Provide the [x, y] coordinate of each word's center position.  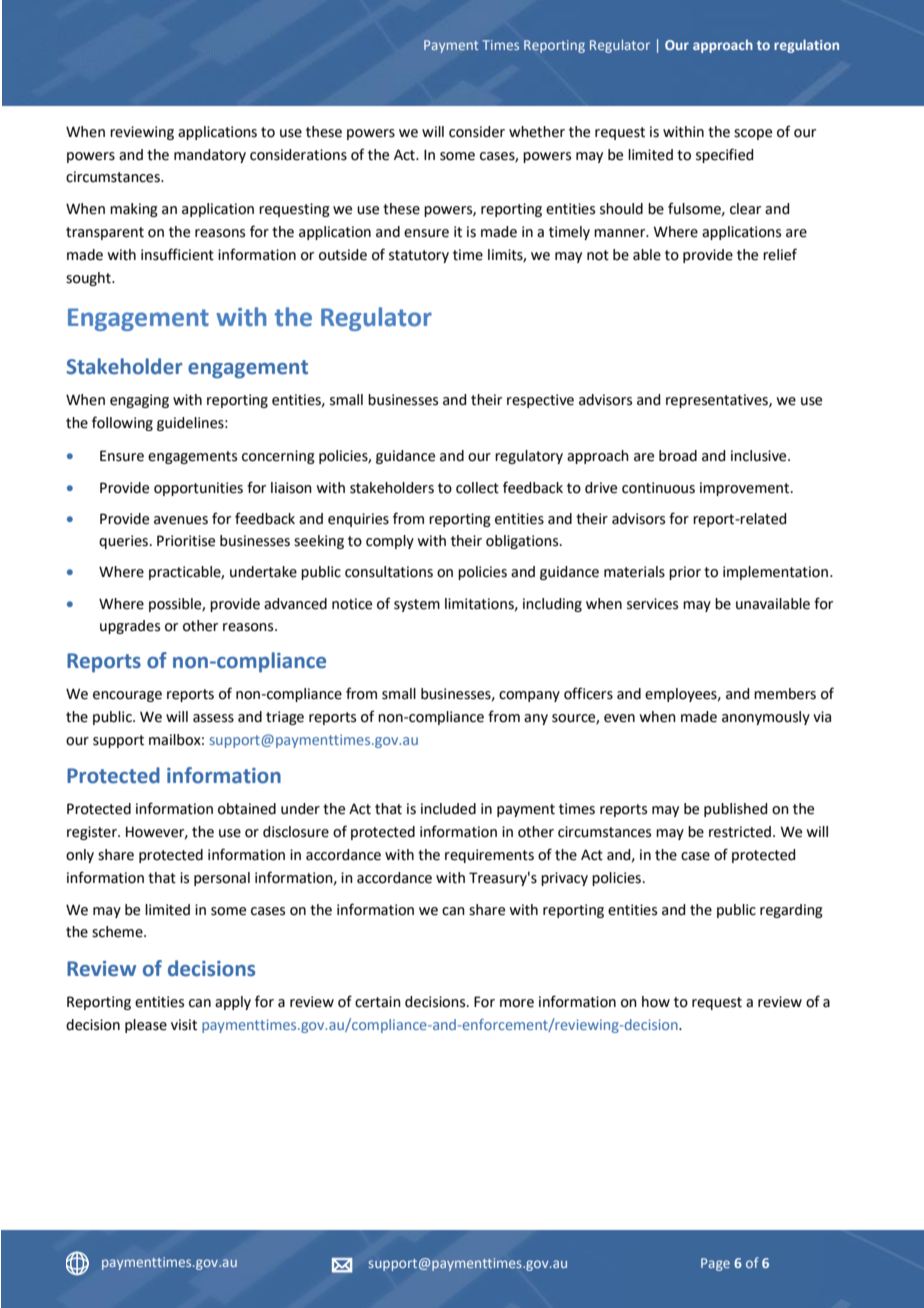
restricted [740, 832]
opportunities [198, 489]
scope [753, 134]
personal [222, 879]
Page [715, 1264]
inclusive [760, 456]
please [146, 1026]
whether [537, 132]
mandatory [210, 156]
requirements [489, 856]
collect [477, 488]
